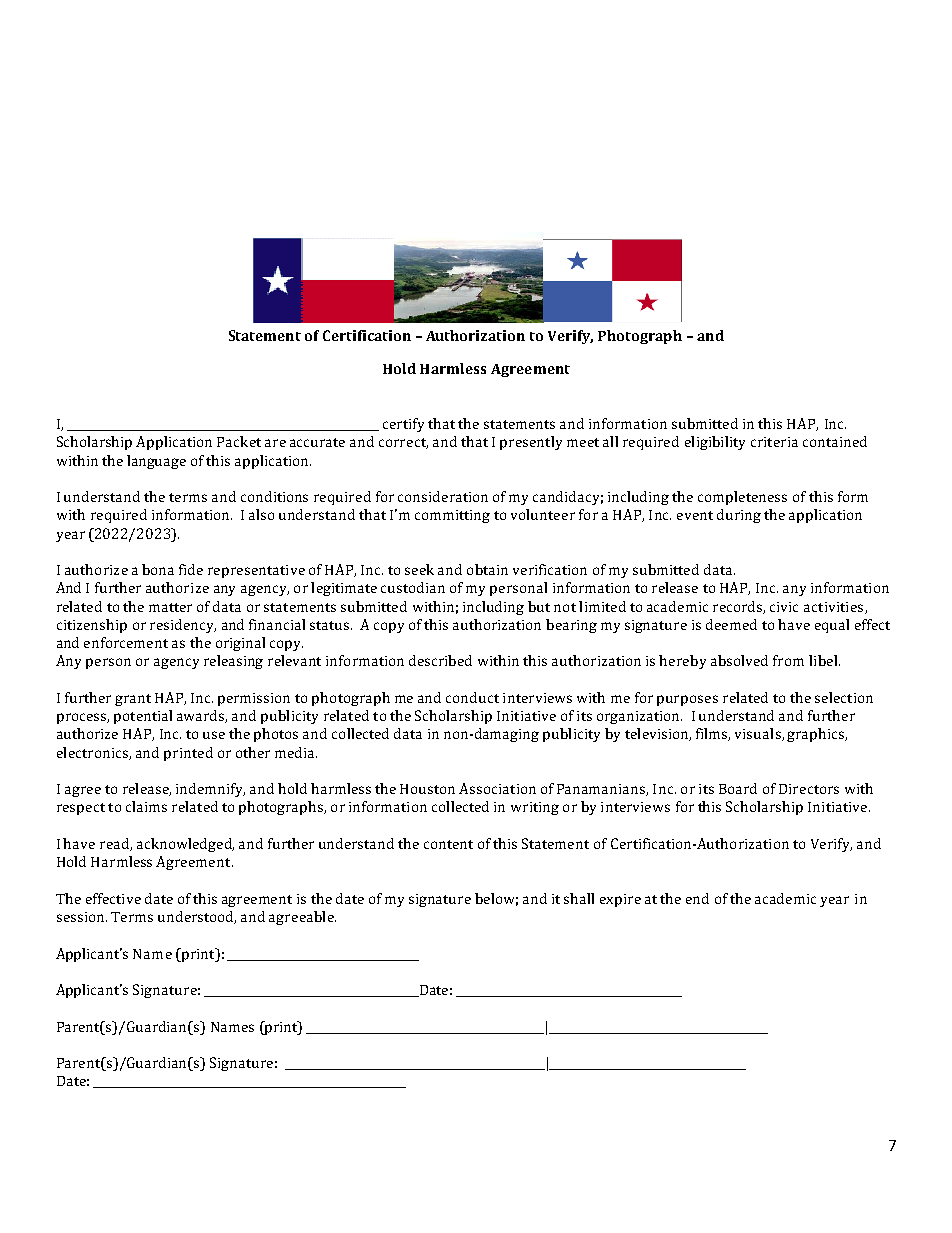 The width and height of the screenshot is (952, 1233). Describe the element at coordinates (233, 662) in the screenshot. I see `releasing` at that location.
